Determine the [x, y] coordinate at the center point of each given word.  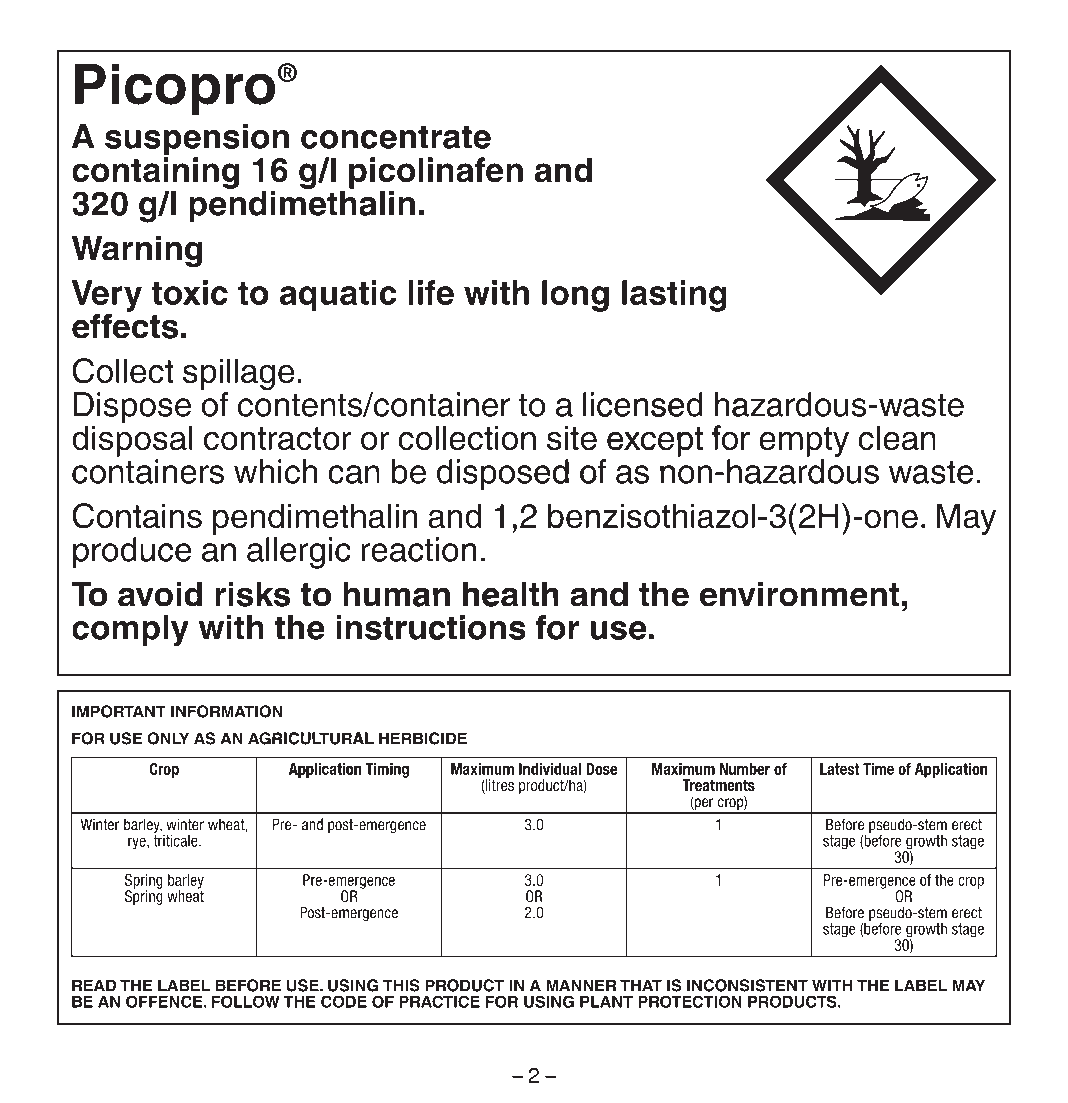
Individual [550, 769]
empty [804, 442]
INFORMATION [226, 711]
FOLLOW [246, 1001]
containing [155, 174]
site [572, 438]
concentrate [396, 137]
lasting [674, 296]
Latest [840, 769]
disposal [132, 441]
